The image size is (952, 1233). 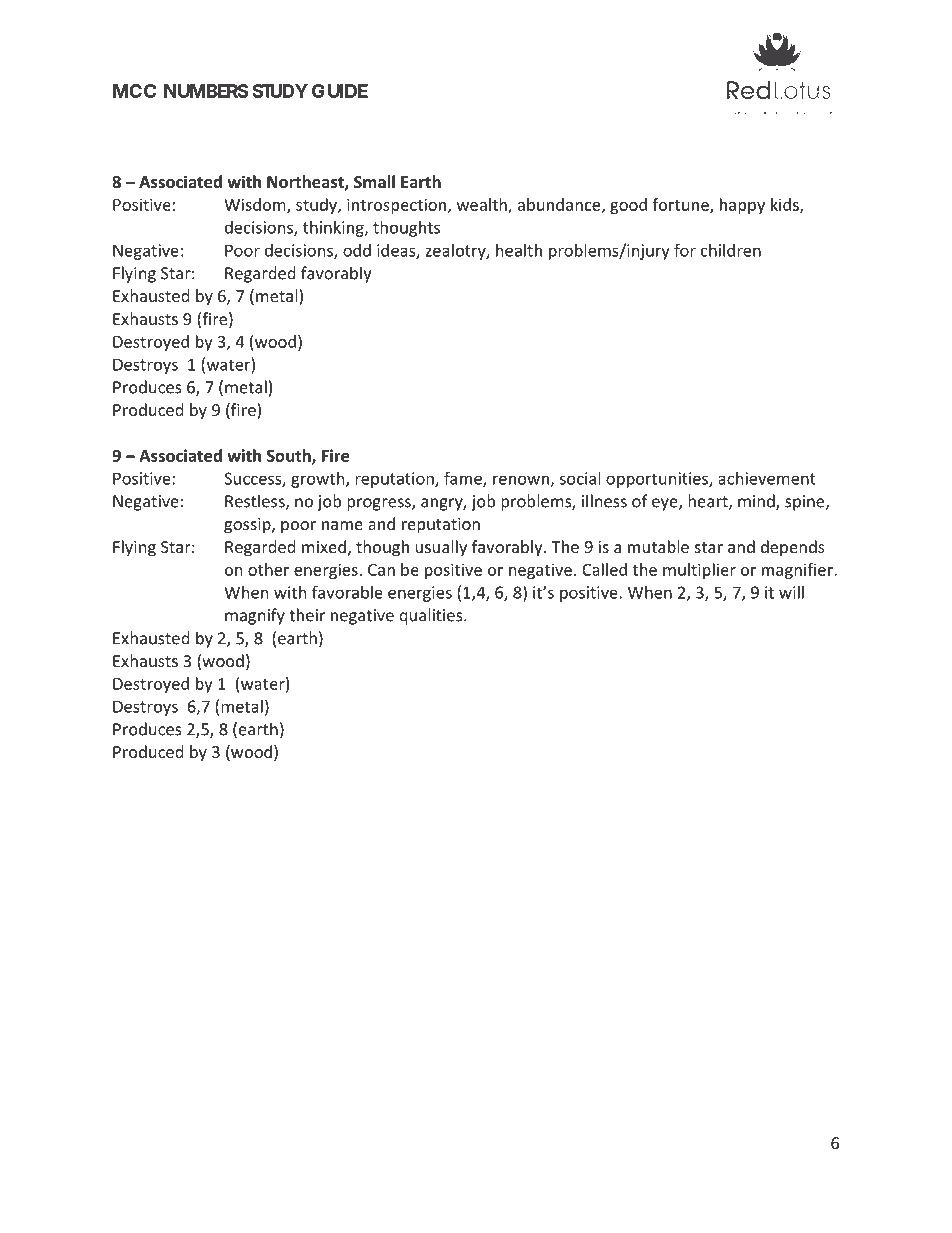 What do you see at coordinates (432, 616) in the document?
I see `qualities` at bounding box center [432, 616].
